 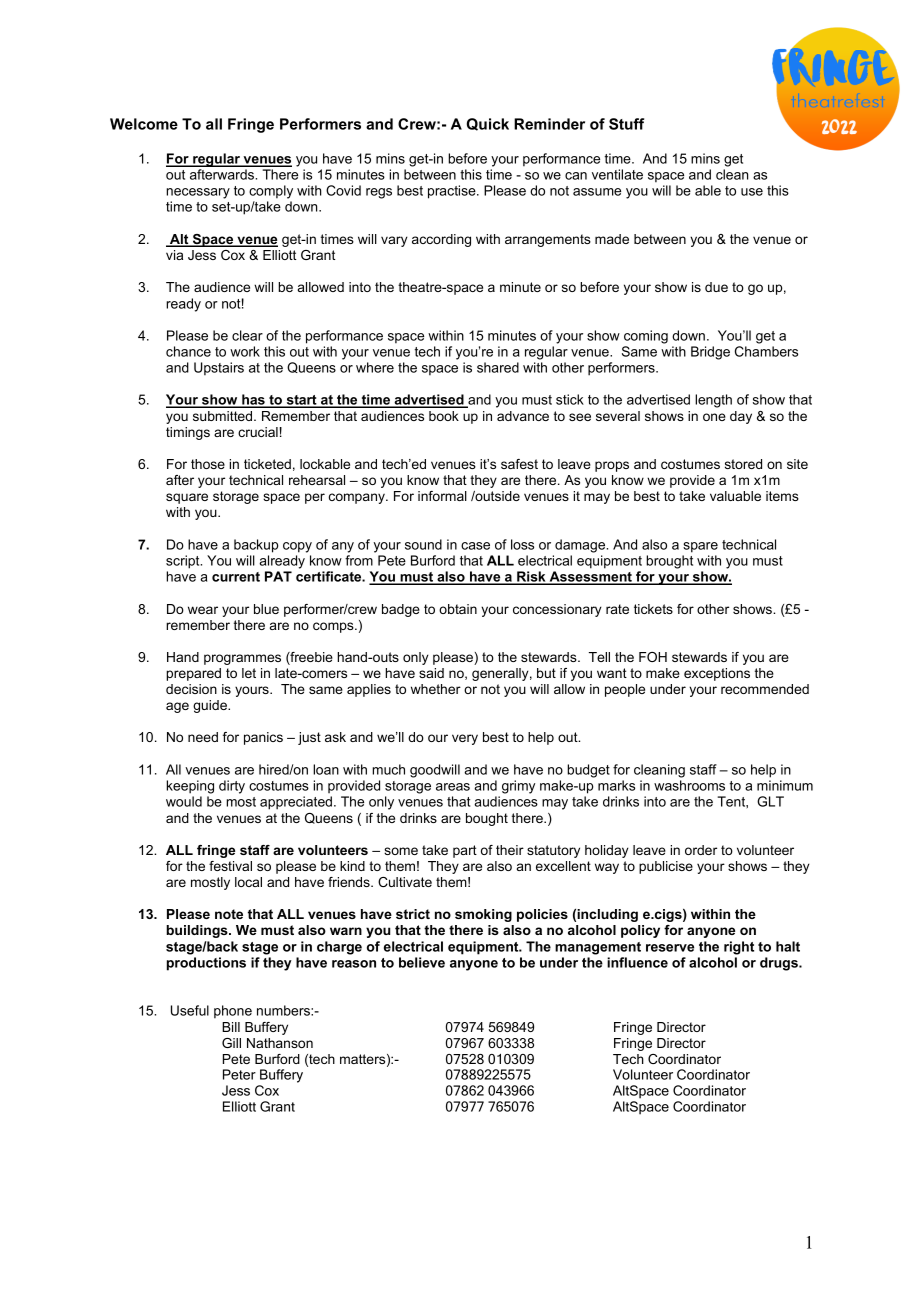 I want to click on stored, so click(x=743, y=464).
